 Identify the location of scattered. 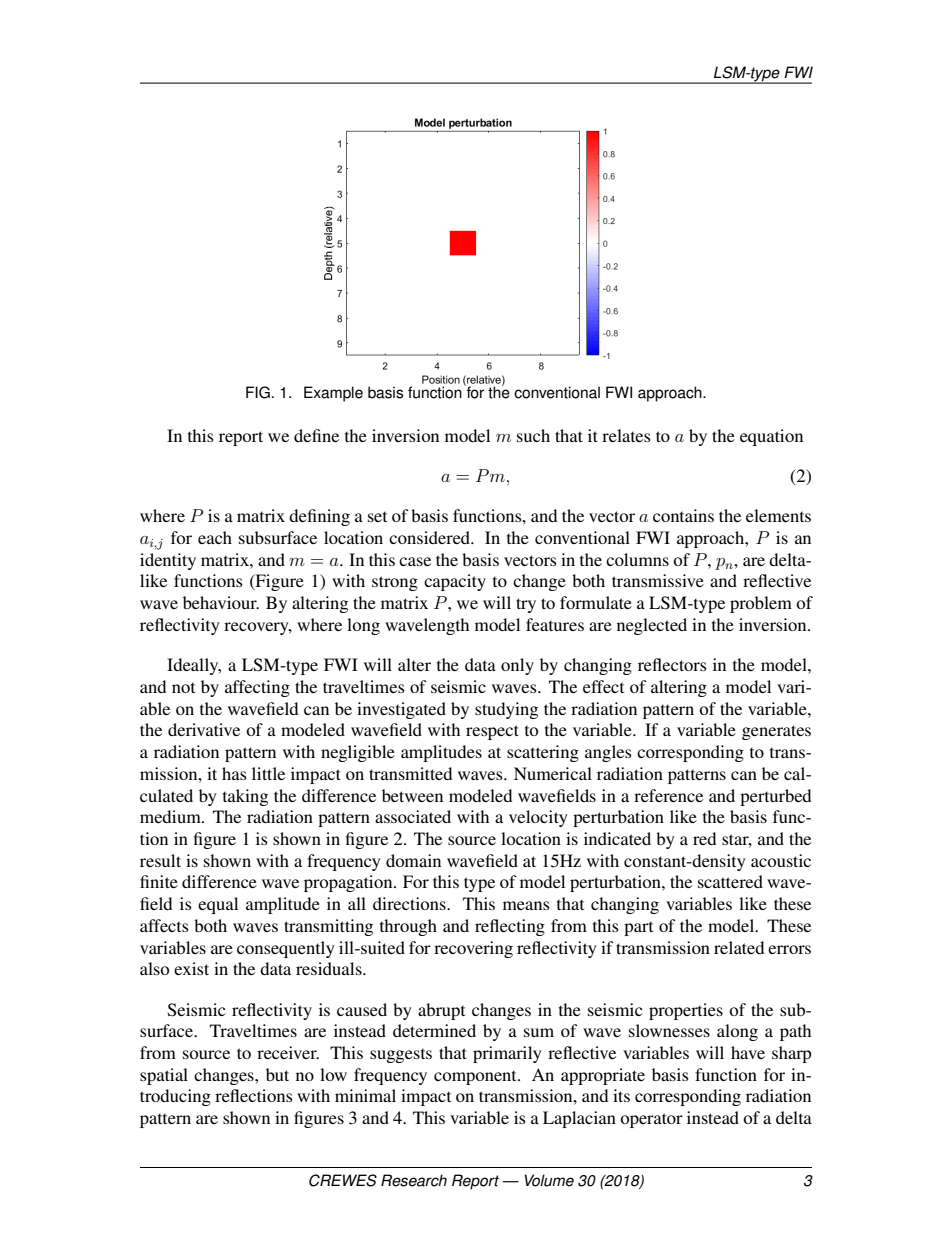
(730, 881).
